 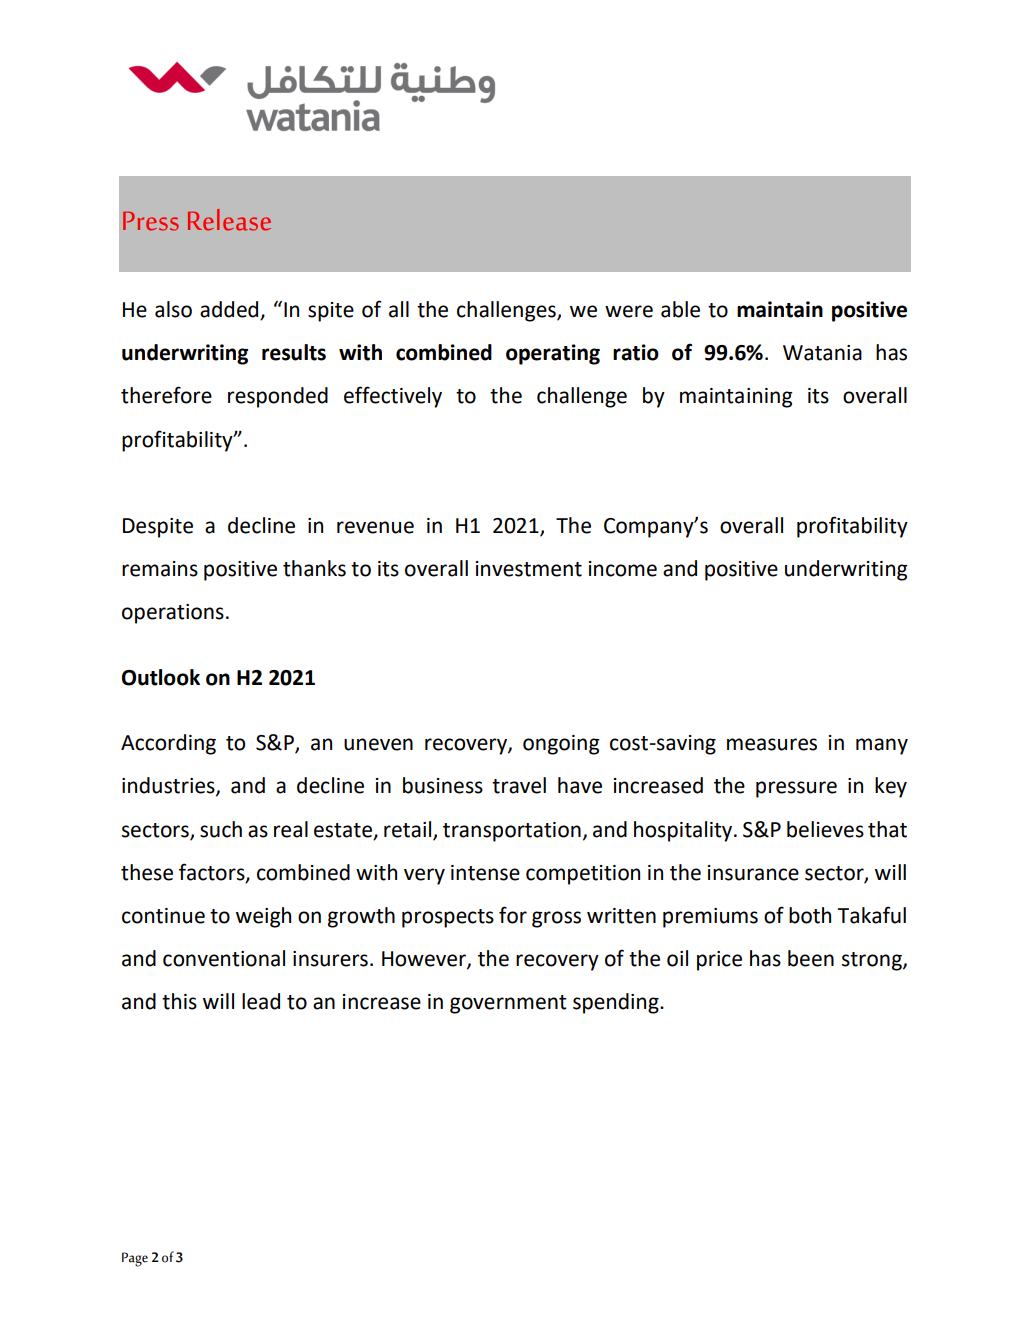 I want to click on According, so click(x=168, y=744).
